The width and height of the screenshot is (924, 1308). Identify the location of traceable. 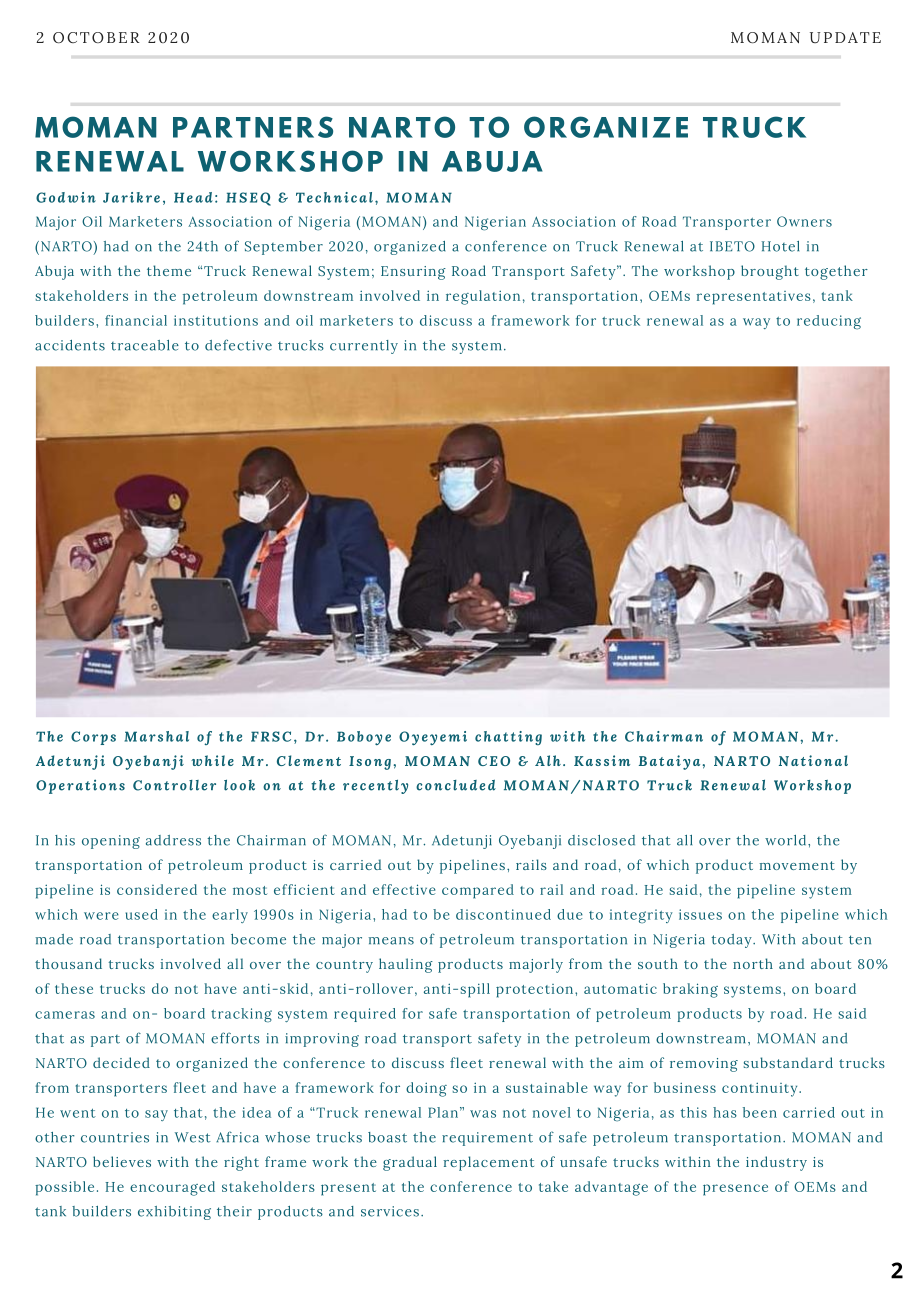
(145, 345).
